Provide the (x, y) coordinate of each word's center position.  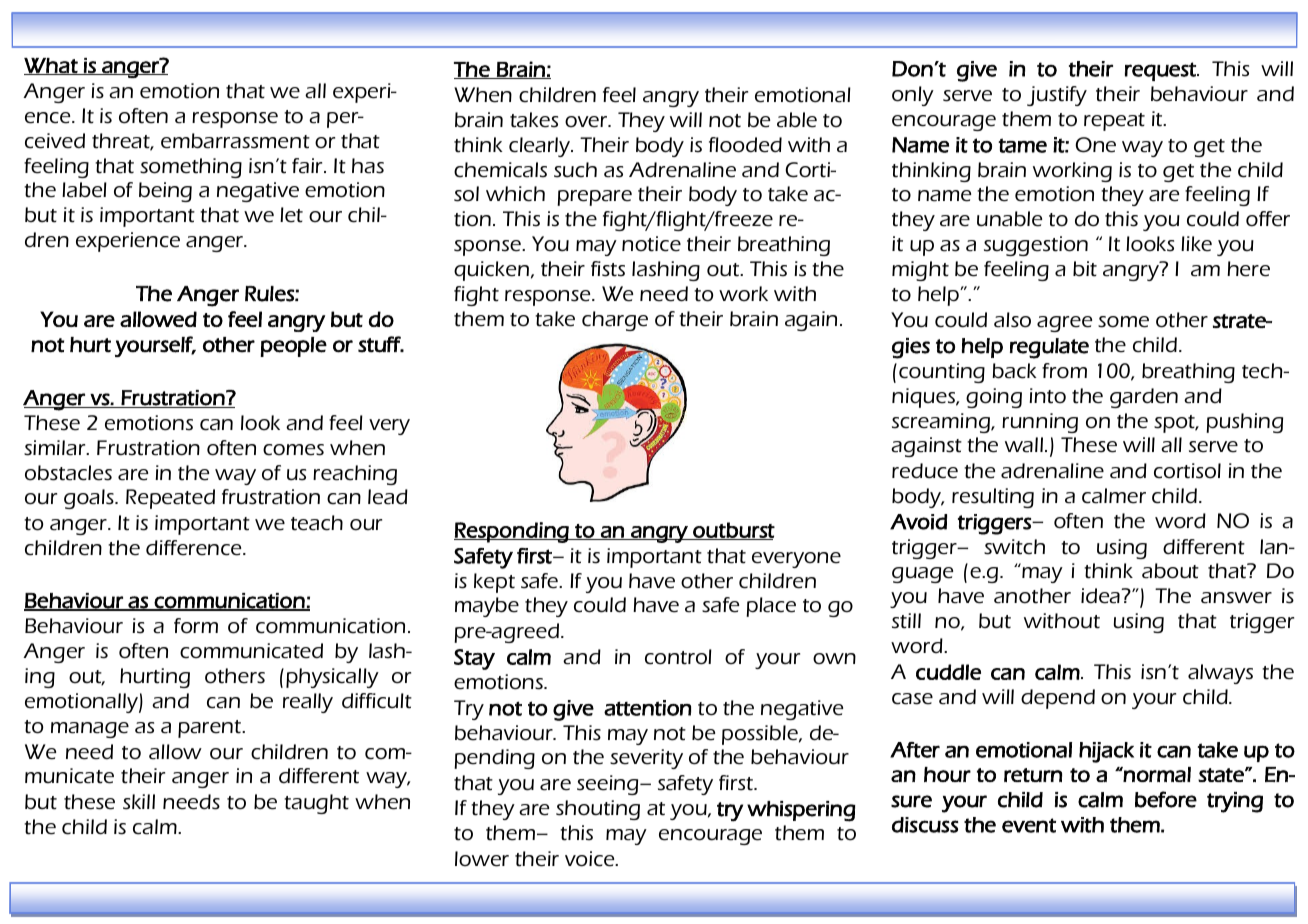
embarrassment (235, 141)
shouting (598, 810)
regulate (1049, 348)
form (196, 626)
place (771, 607)
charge (615, 321)
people (293, 347)
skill (139, 802)
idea (1101, 596)
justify (1057, 96)
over (587, 122)
